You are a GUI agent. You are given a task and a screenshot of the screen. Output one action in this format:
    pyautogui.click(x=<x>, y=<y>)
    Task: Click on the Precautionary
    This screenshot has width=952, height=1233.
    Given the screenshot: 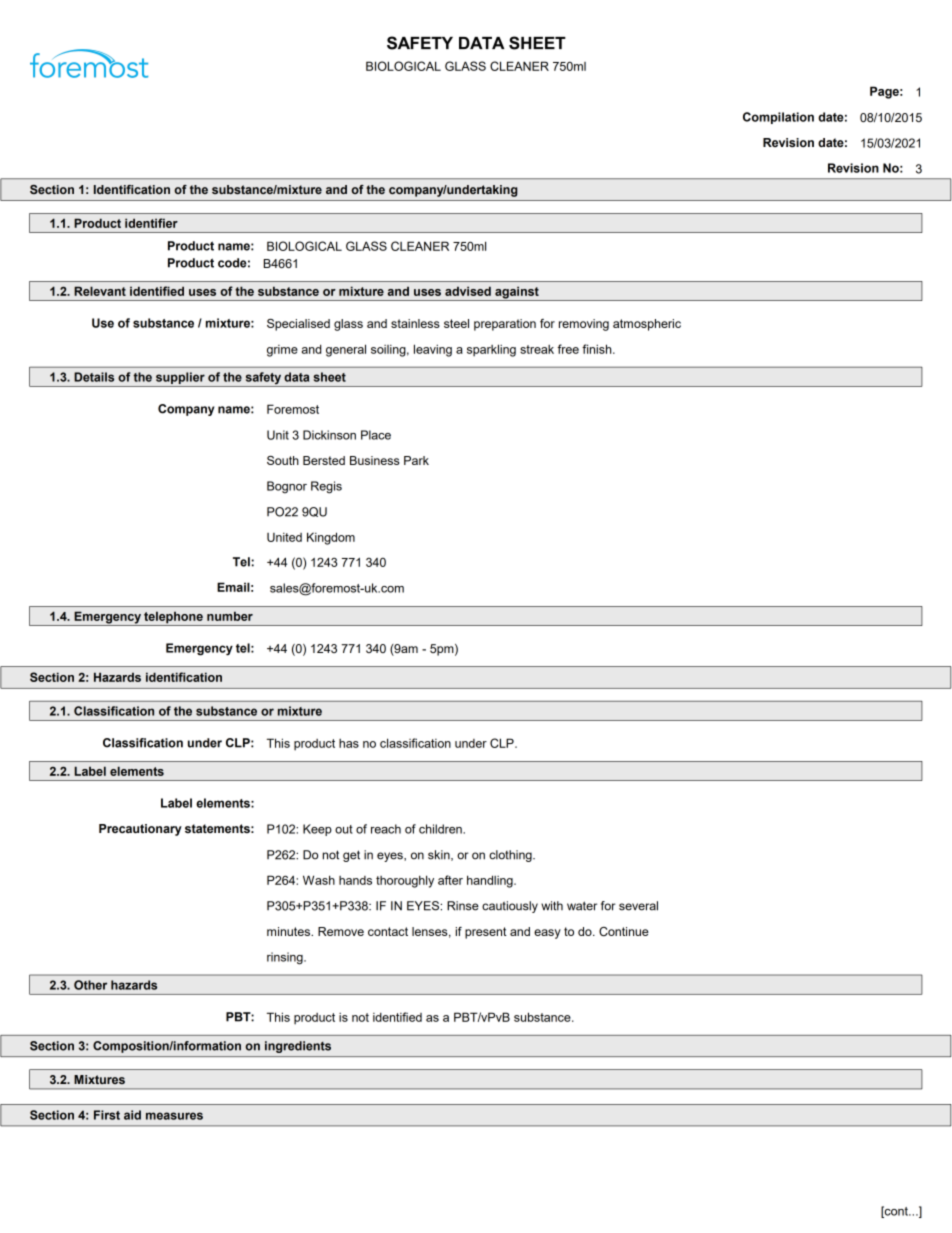 What is the action you would take?
    pyautogui.click(x=140, y=830)
